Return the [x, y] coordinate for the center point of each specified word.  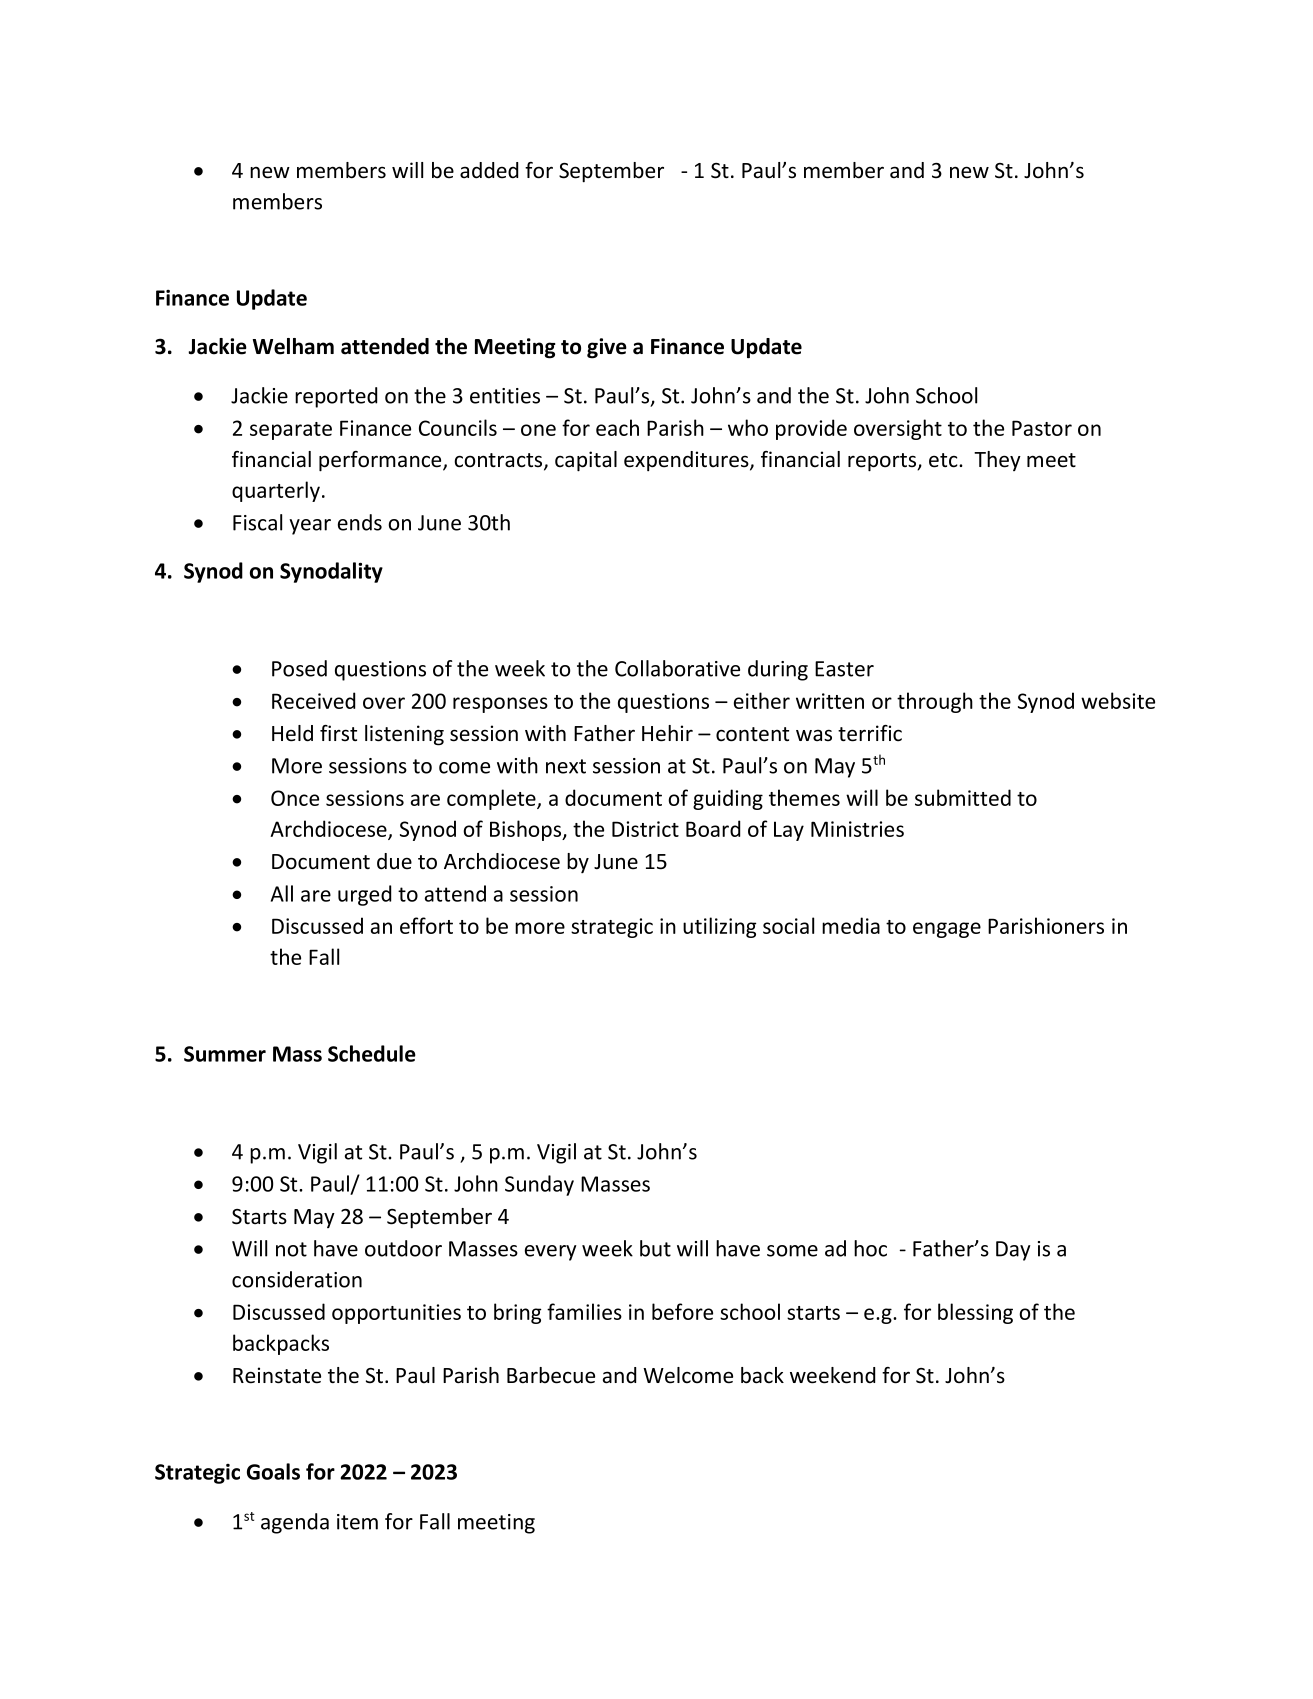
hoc [870, 1248]
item [357, 1522]
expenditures [687, 461]
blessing [975, 1313]
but [655, 1248]
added [489, 170]
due [394, 861]
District [645, 829]
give [607, 348]
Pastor [1042, 428]
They [997, 461]
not [291, 1249]
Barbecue [551, 1375]
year [310, 527]
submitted [963, 797]
